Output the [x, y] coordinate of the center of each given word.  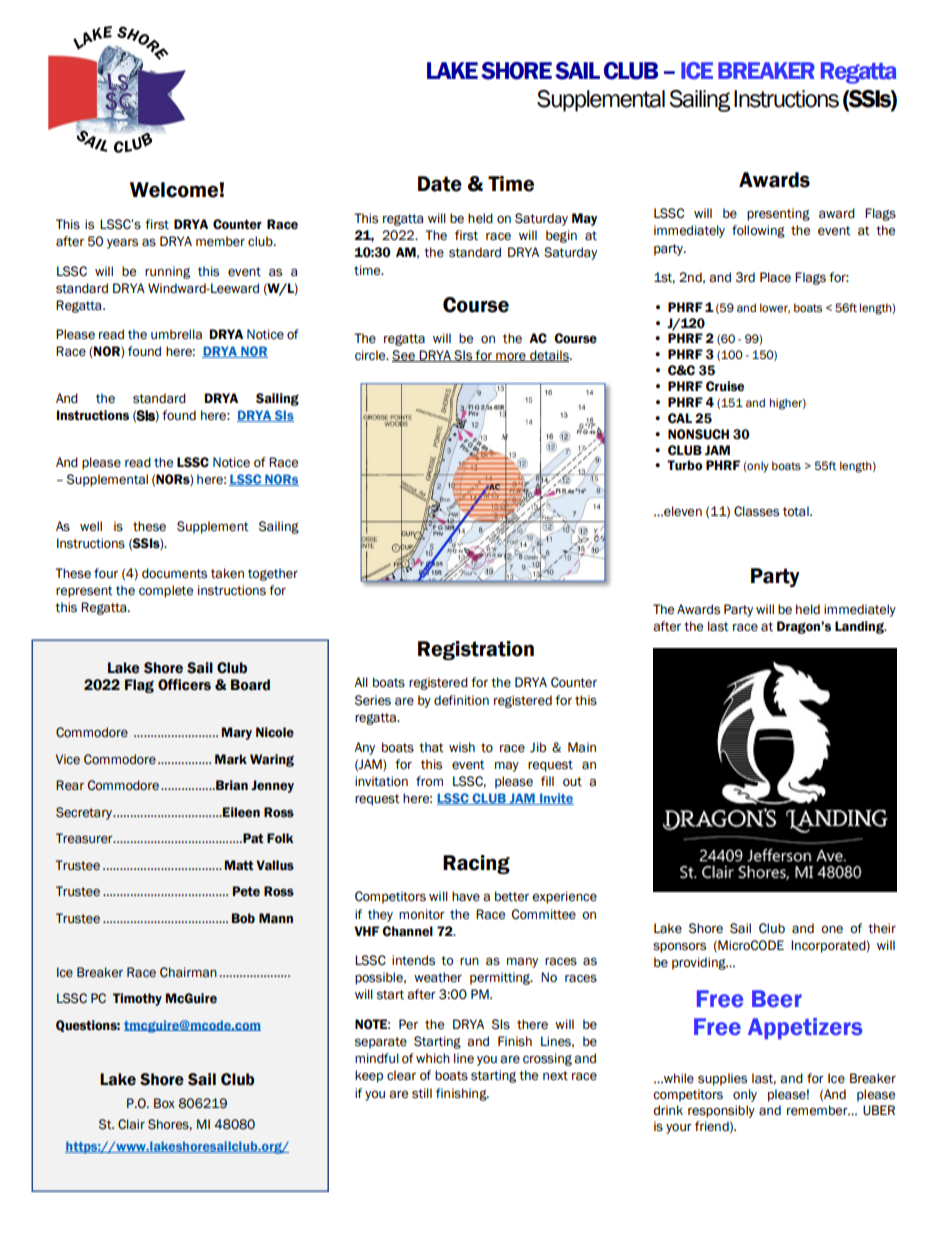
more [511, 357]
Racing [476, 864]
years [122, 243]
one [832, 929]
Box [164, 1103]
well [91, 526]
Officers [184, 685]
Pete [246, 891]
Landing [860, 627]
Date [440, 184]
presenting [778, 214]
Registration [476, 650]
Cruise [725, 386]
